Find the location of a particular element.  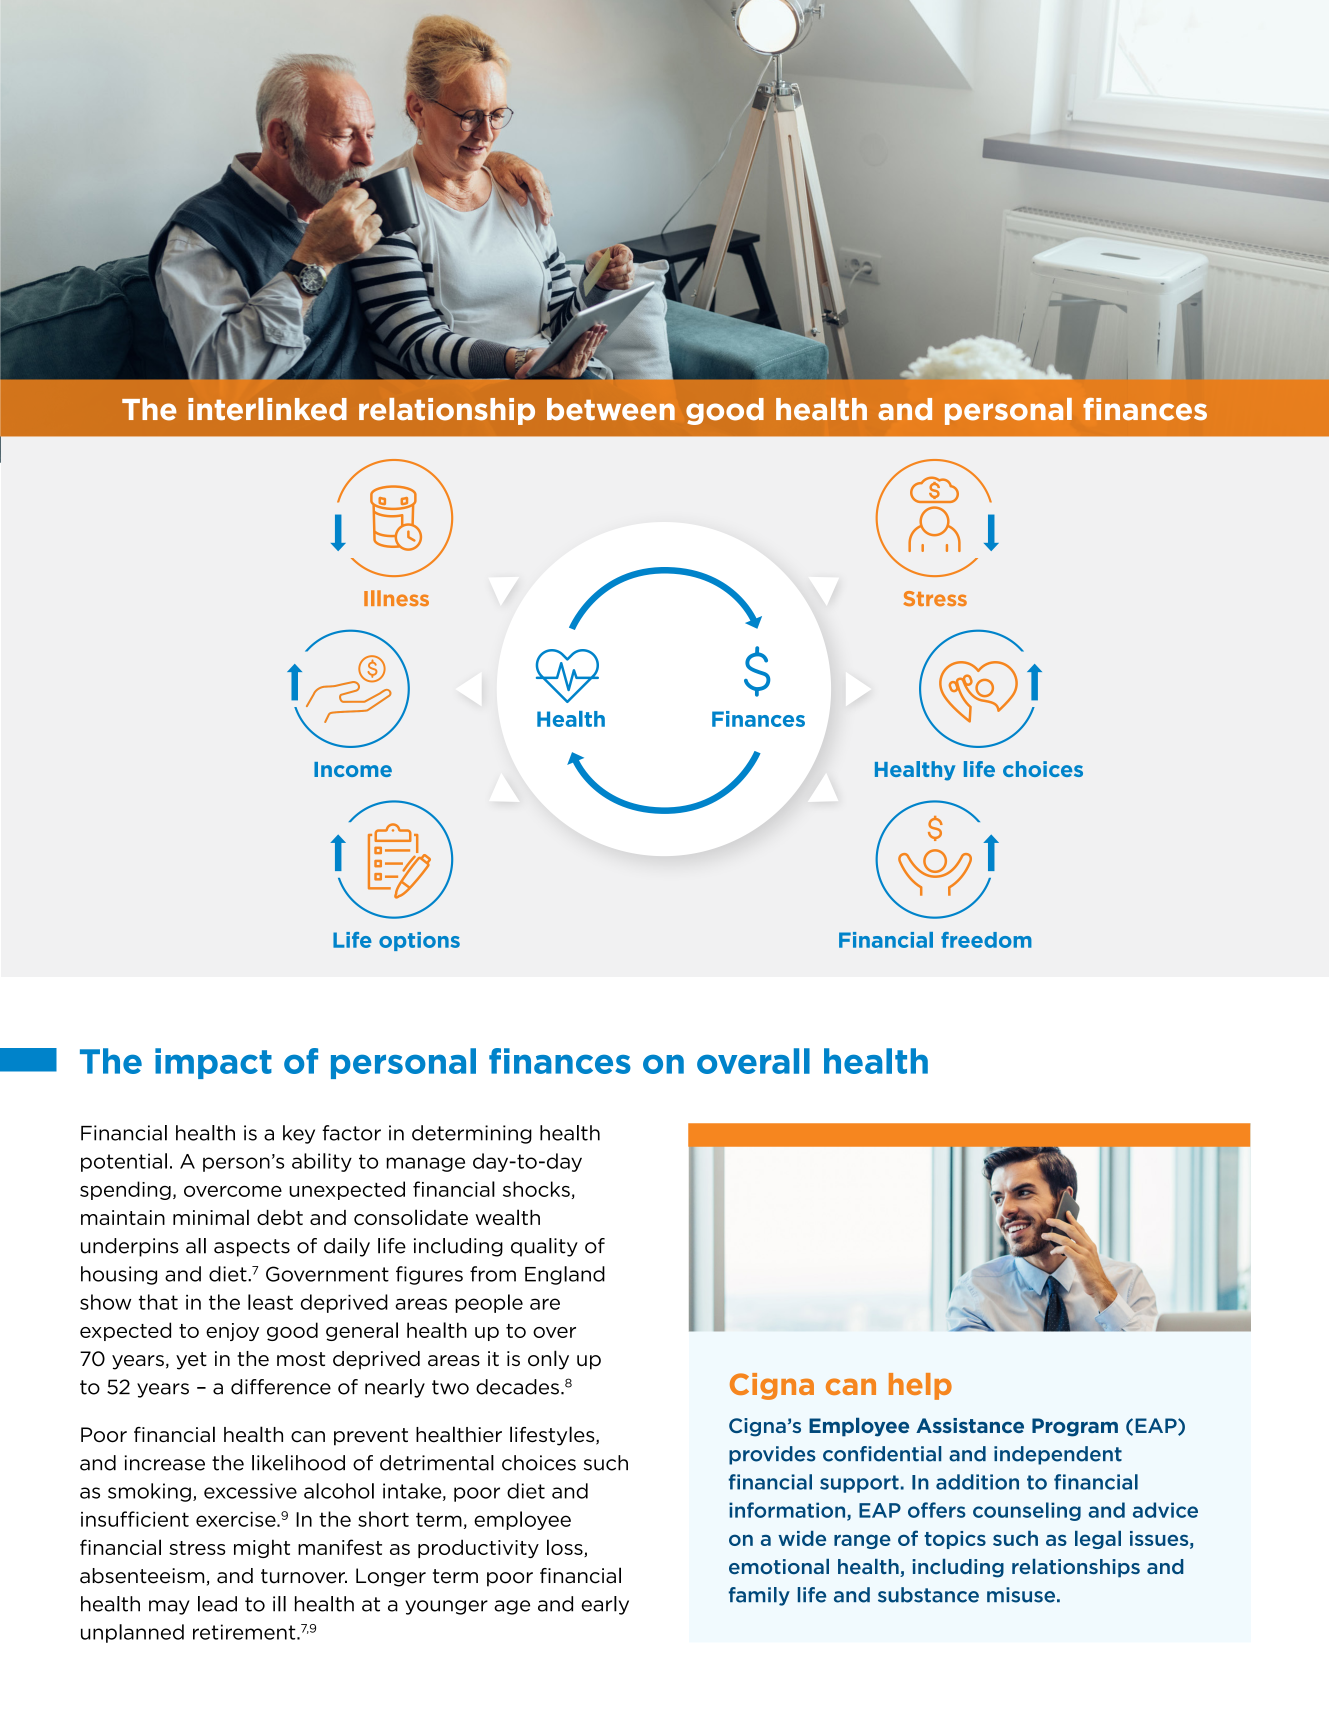

help is located at coordinates (920, 1386).
